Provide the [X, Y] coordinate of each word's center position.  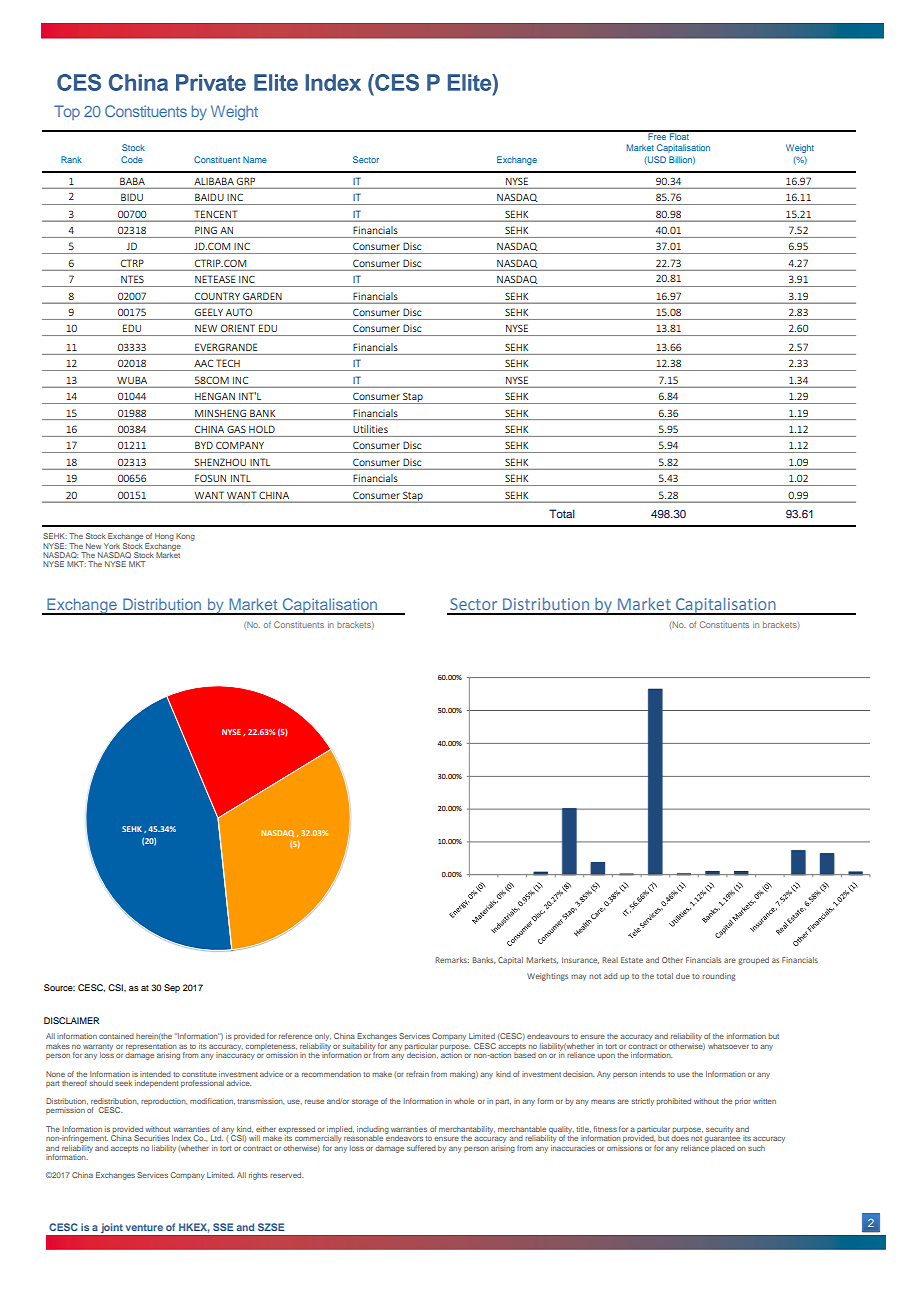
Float [679, 135]
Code [132, 159]
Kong [185, 537]
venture [144, 1227]
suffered [421, 1148]
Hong [164, 537]
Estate [632, 960]
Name [255, 159]
